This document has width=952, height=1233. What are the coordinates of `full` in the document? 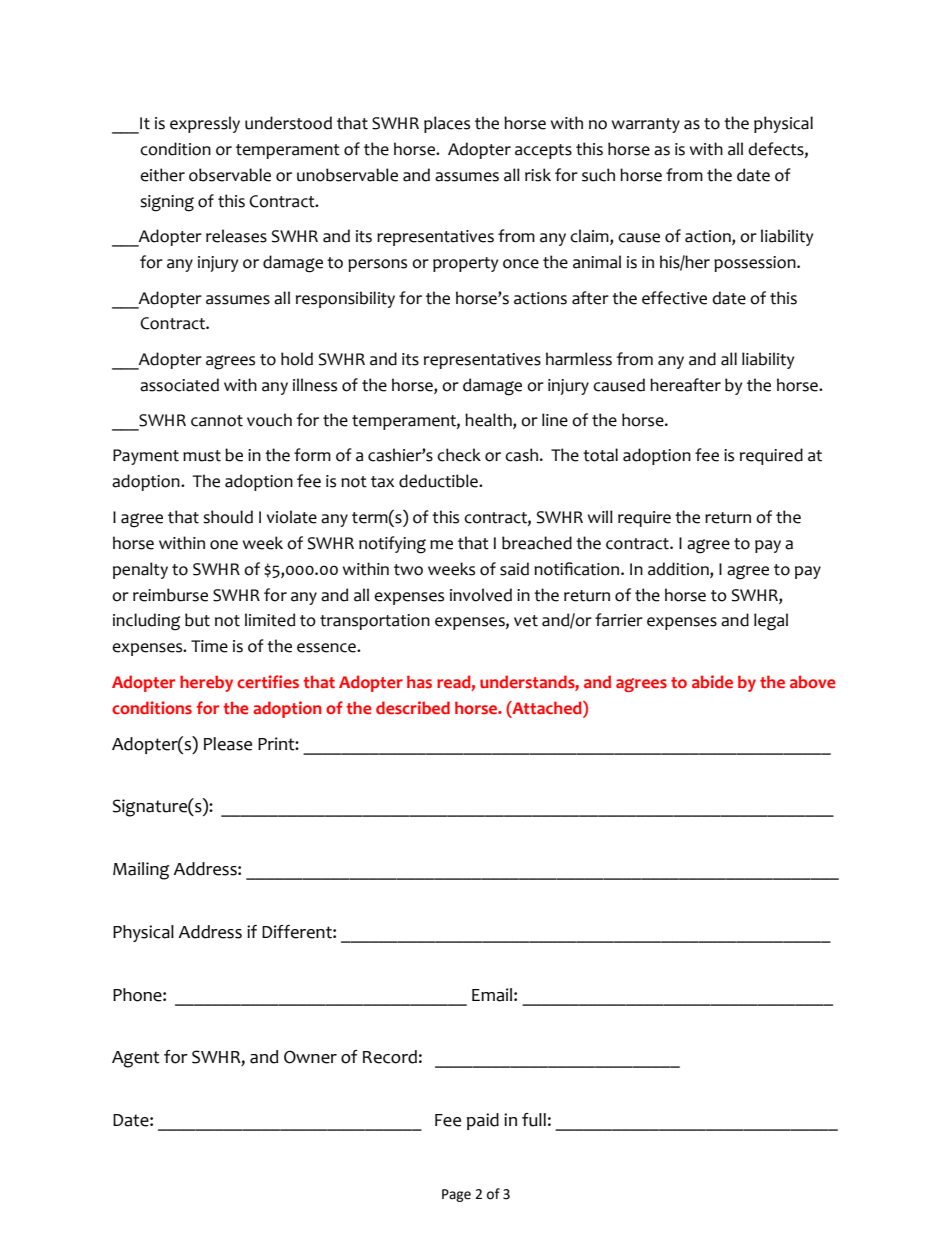 It's located at (534, 1120).
